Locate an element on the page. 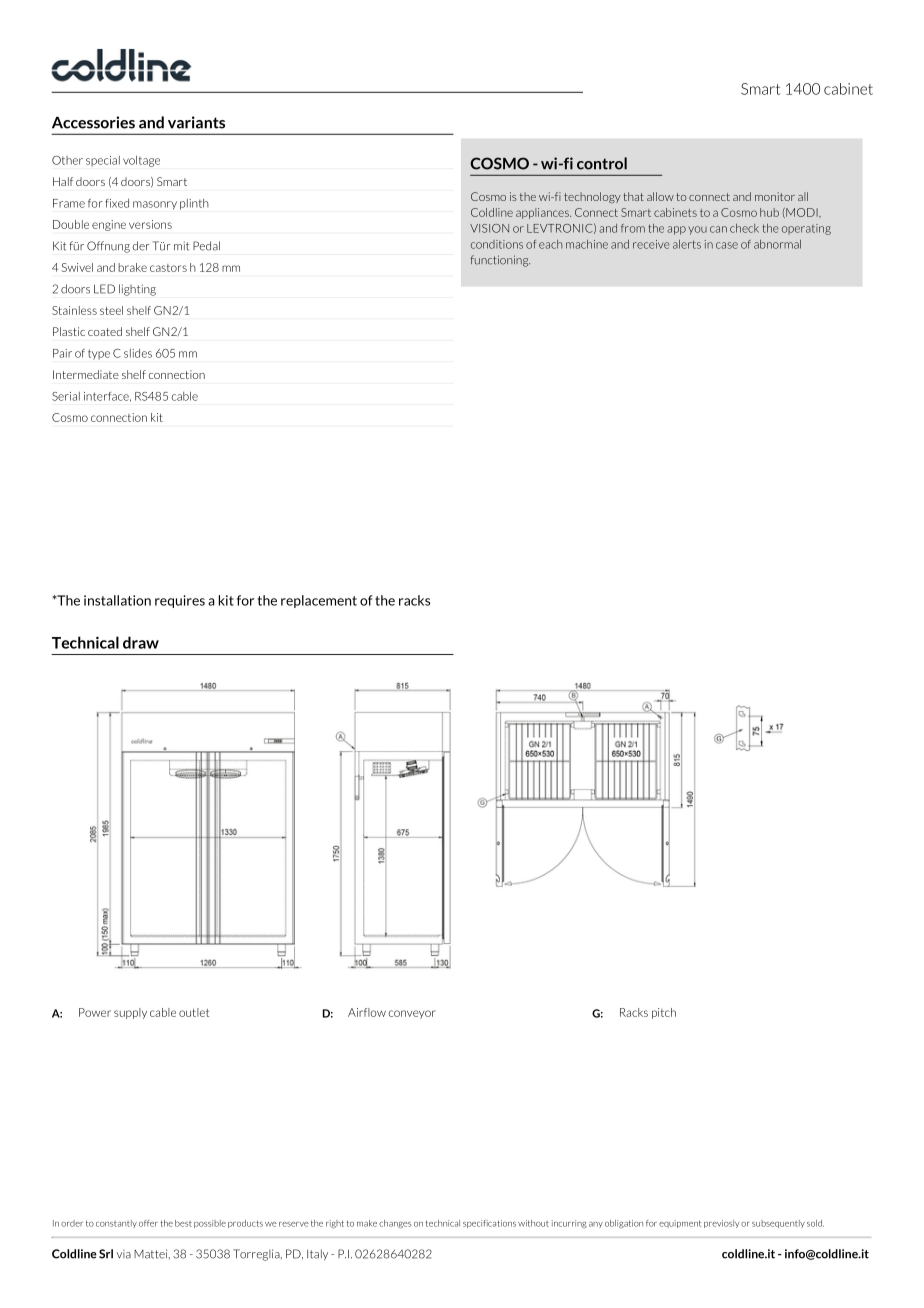  draw is located at coordinates (141, 642).
